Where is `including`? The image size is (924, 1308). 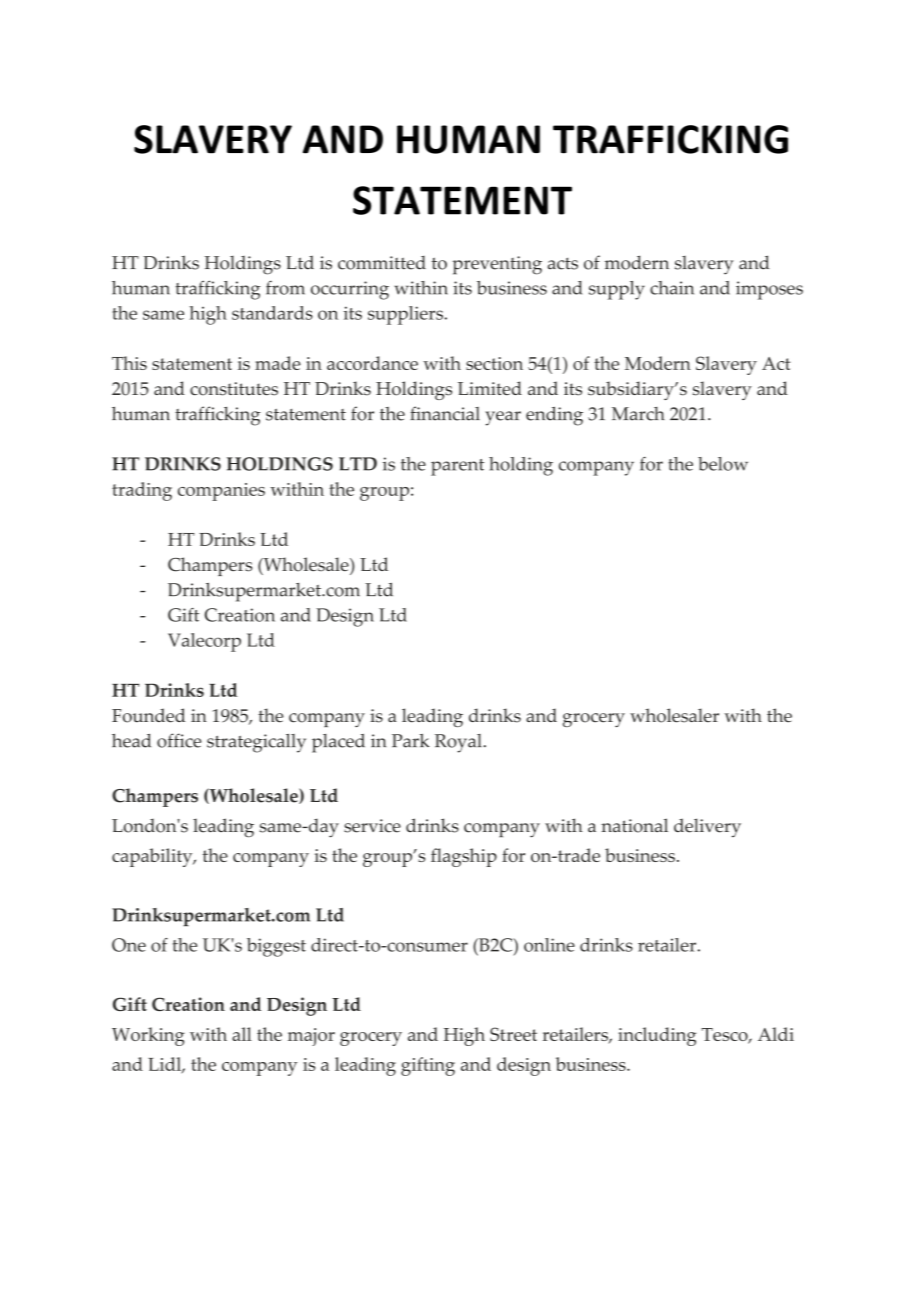
including is located at coordinates (657, 1036).
